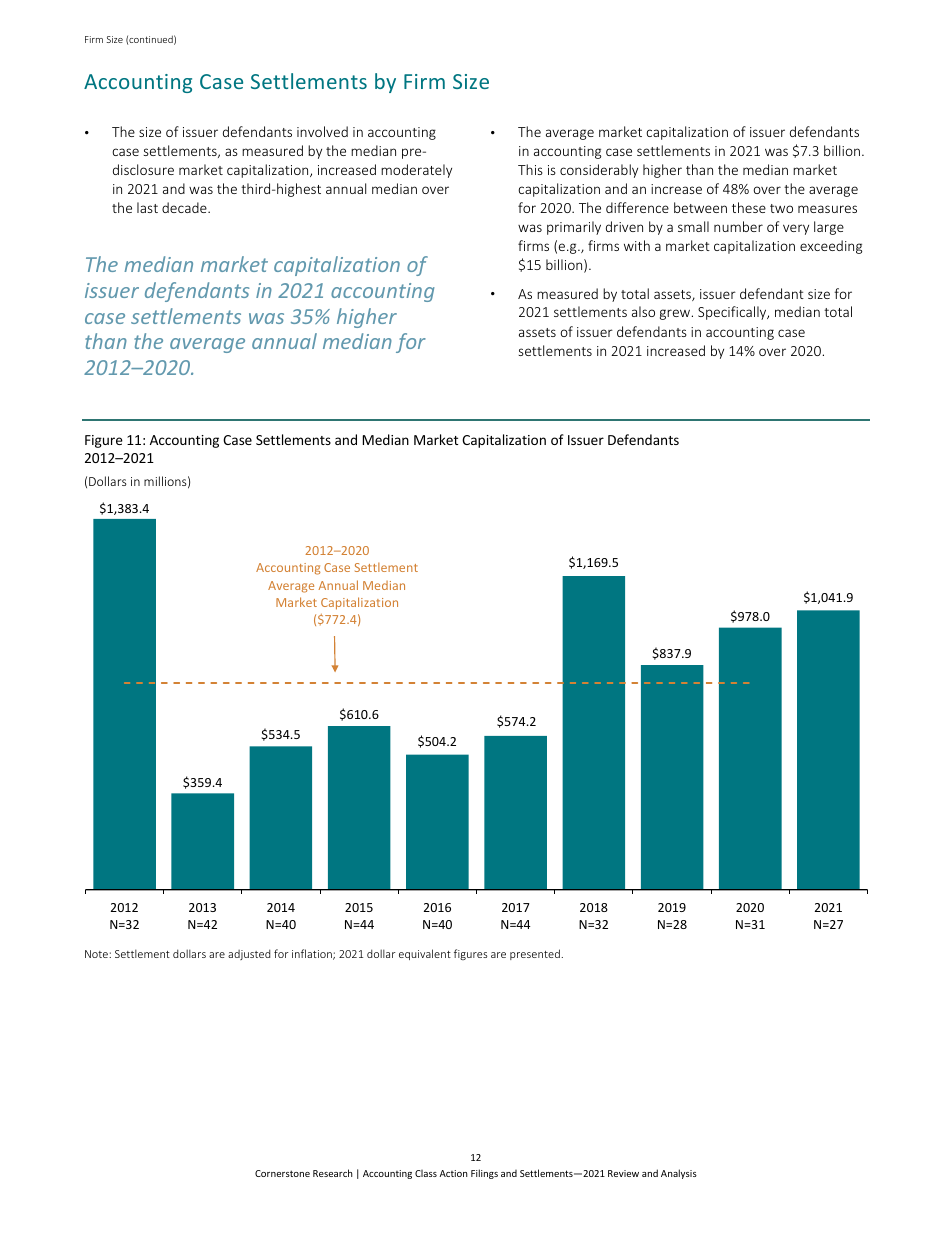 The height and width of the image is (1233, 952). Describe the element at coordinates (453, 1173) in the image. I see `Action` at that location.
